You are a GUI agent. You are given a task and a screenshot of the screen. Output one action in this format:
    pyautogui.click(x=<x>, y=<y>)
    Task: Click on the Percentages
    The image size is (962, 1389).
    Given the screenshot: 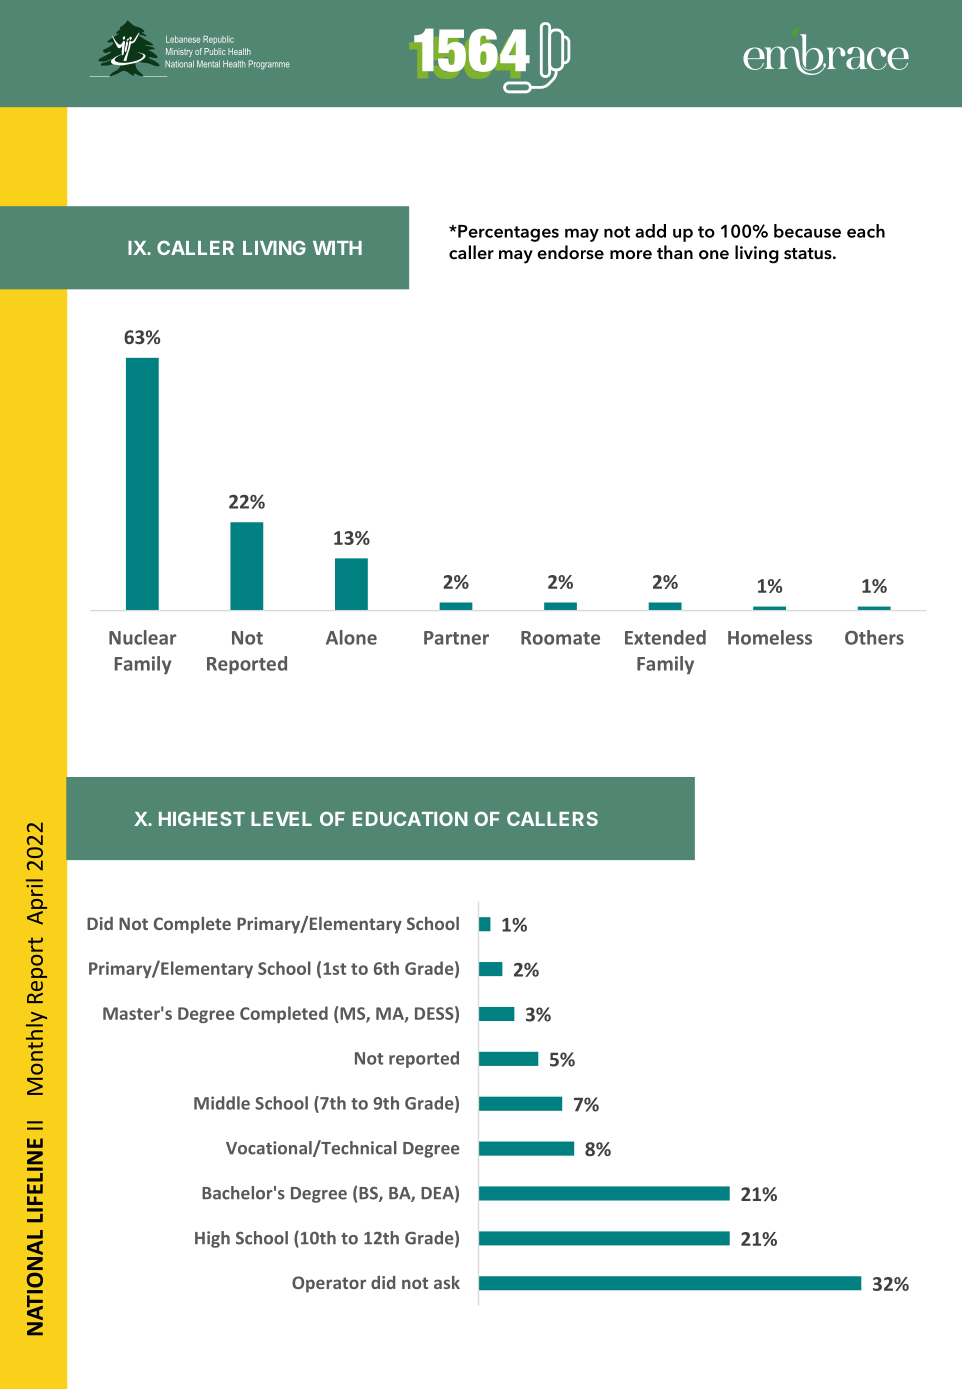 What is the action you would take?
    pyautogui.click(x=507, y=233)
